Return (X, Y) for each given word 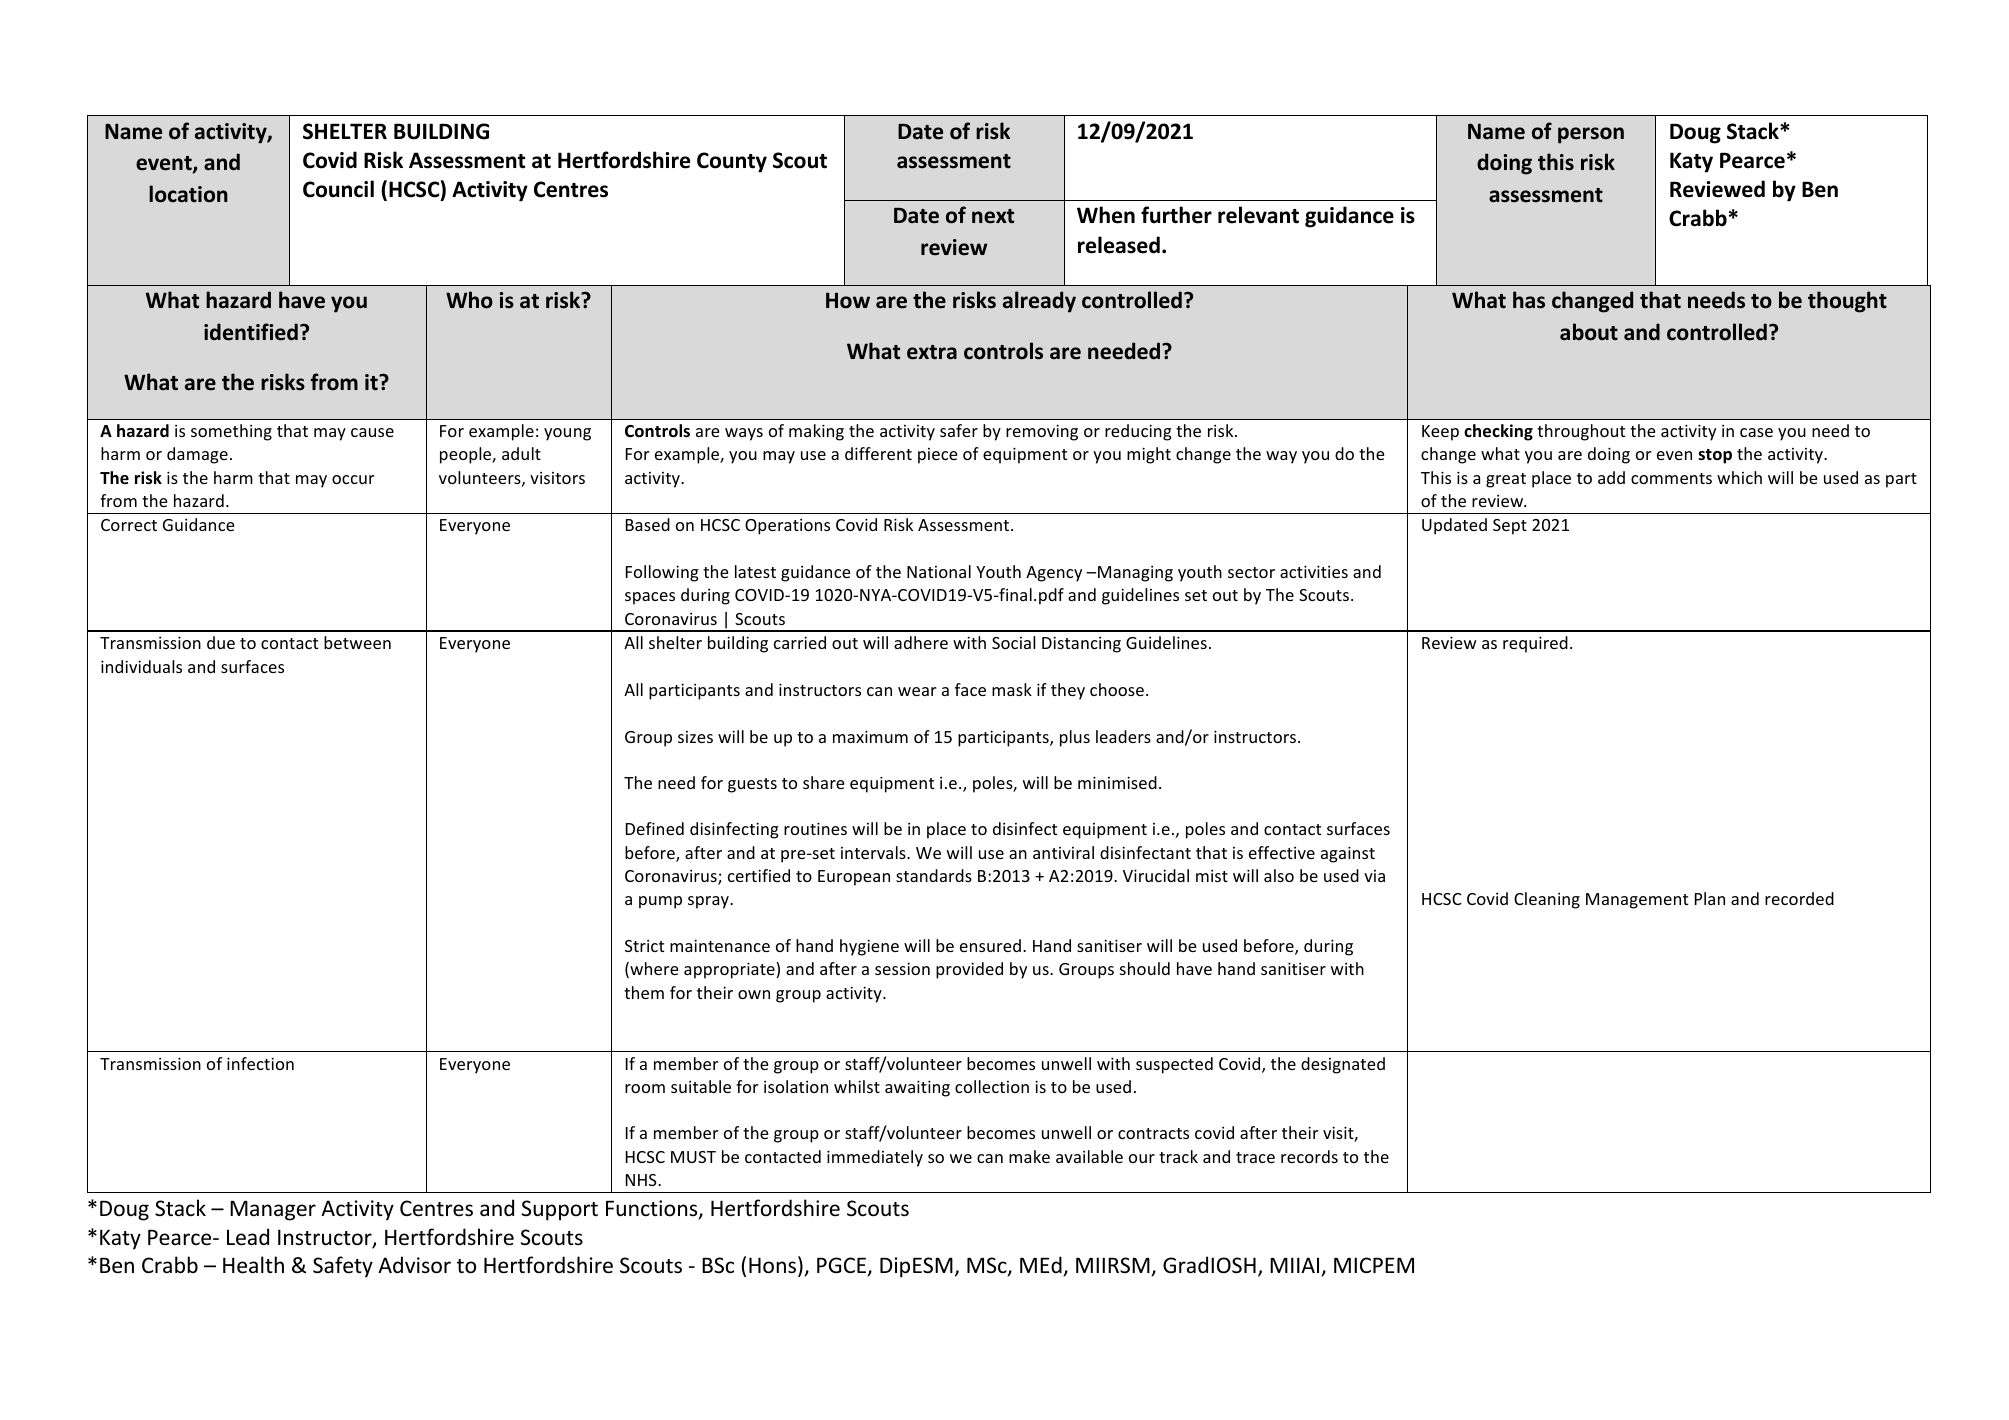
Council (338, 189)
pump (660, 902)
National (939, 571)
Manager (273, 1210)
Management (1637, 901)
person (1591, 135)
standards (934, 875)
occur (353, 479)
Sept (1510, 527)
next (993, 216)
